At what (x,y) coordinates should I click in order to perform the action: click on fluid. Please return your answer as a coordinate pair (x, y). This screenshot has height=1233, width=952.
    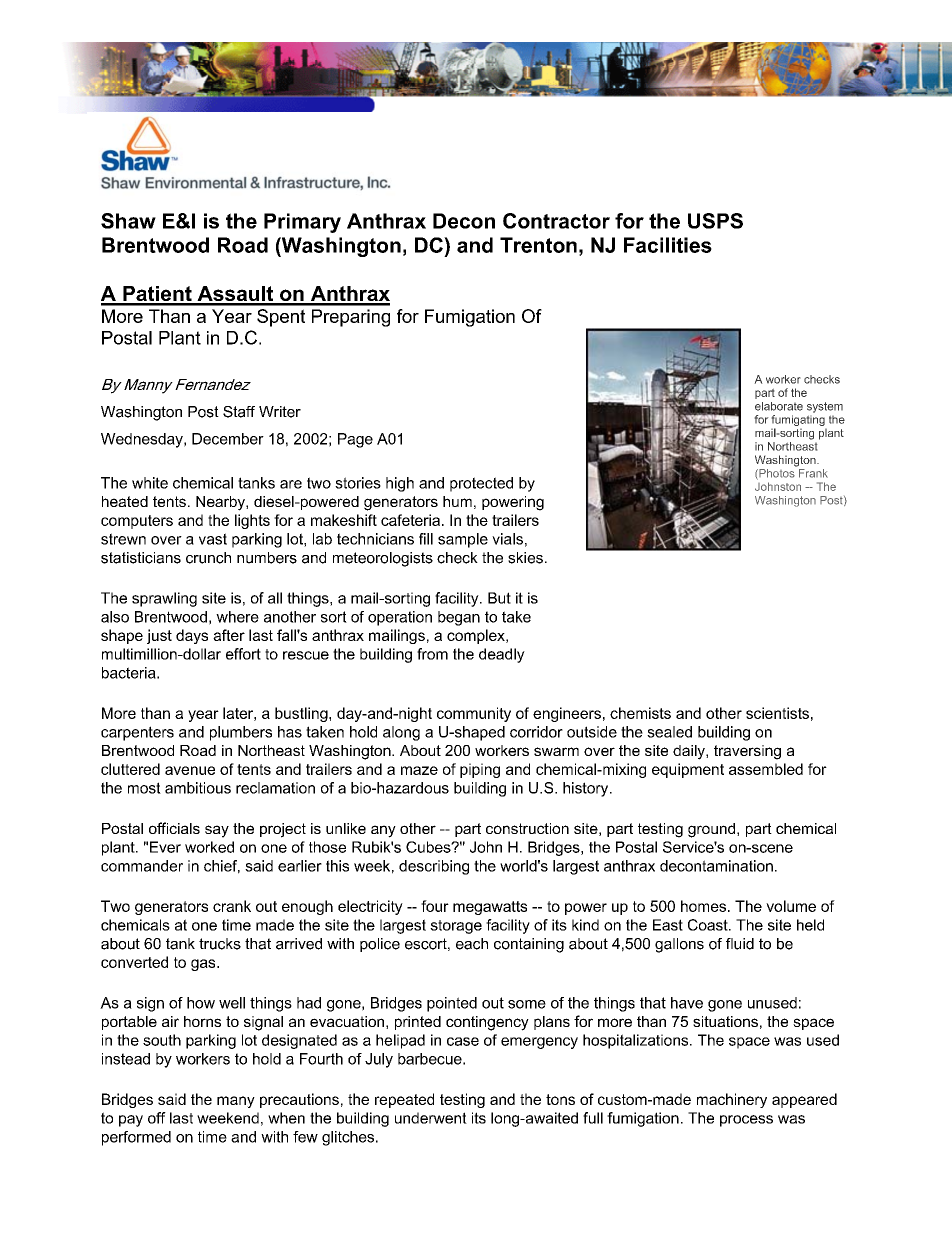
    Looking at the image, I should click on (740, 944).
